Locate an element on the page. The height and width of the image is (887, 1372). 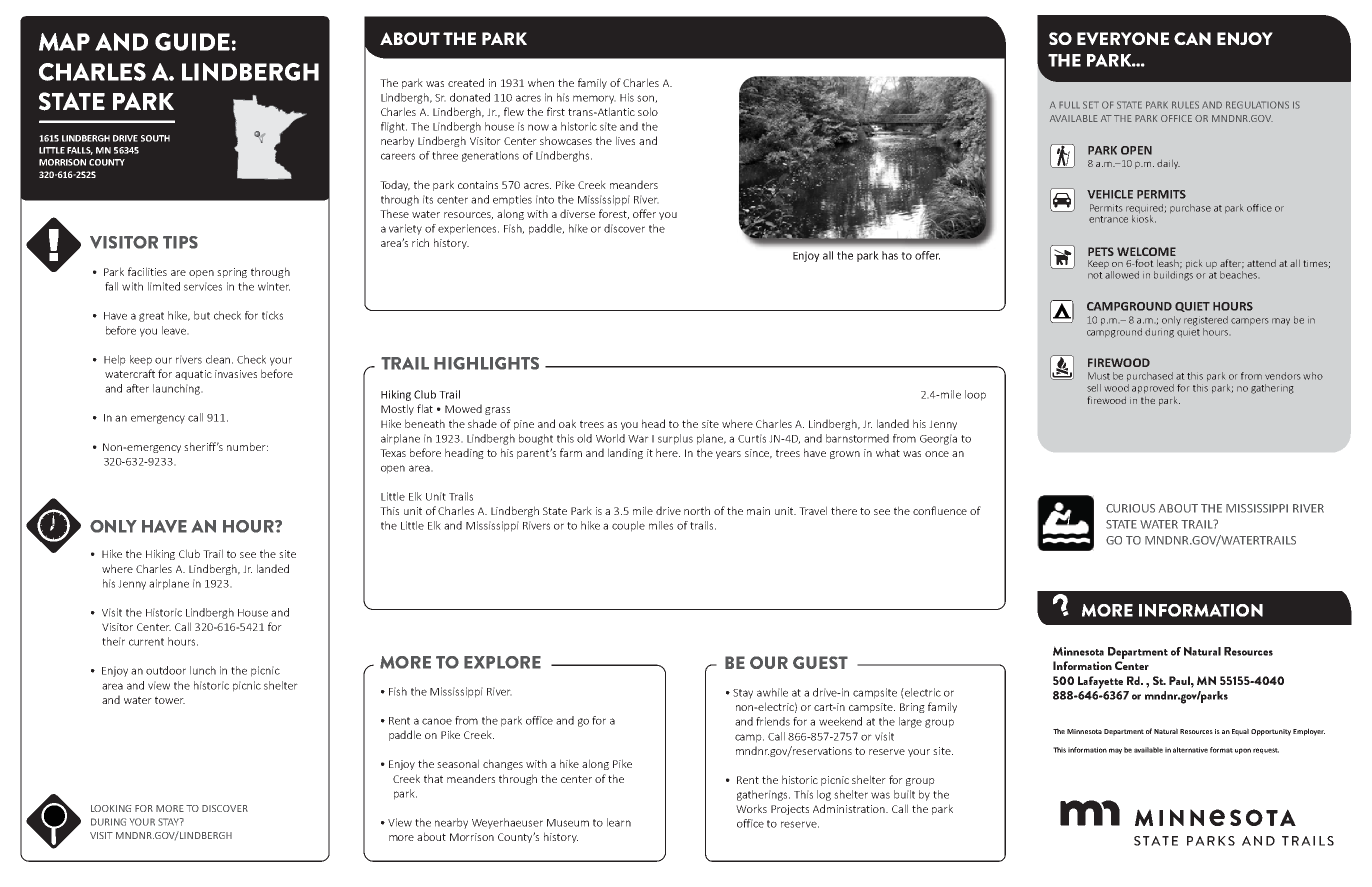
launching is located at coordinates (178, 389).
